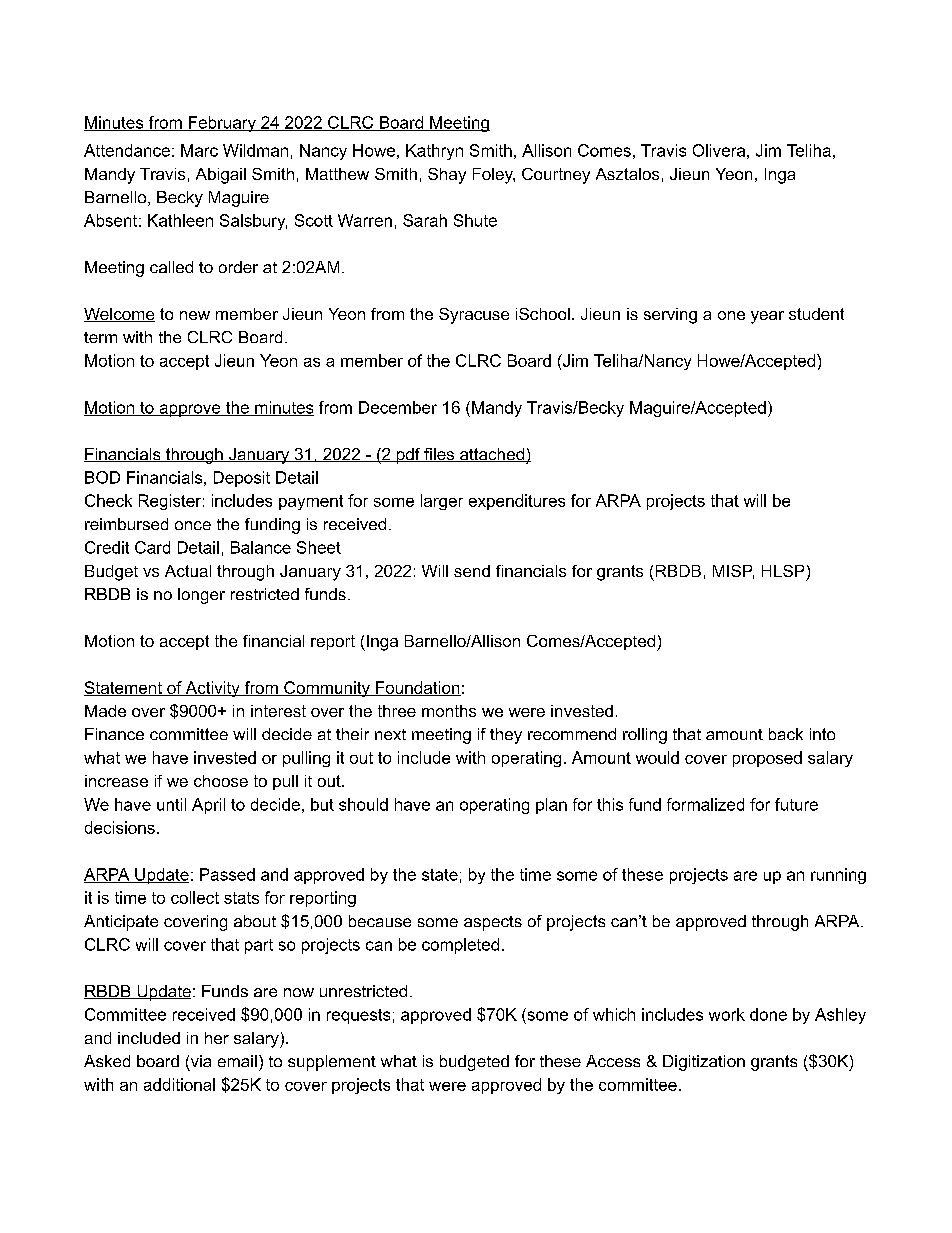 The height and width of the screenshot is (1233, 952). I want to click on back, so click(786, 734).
